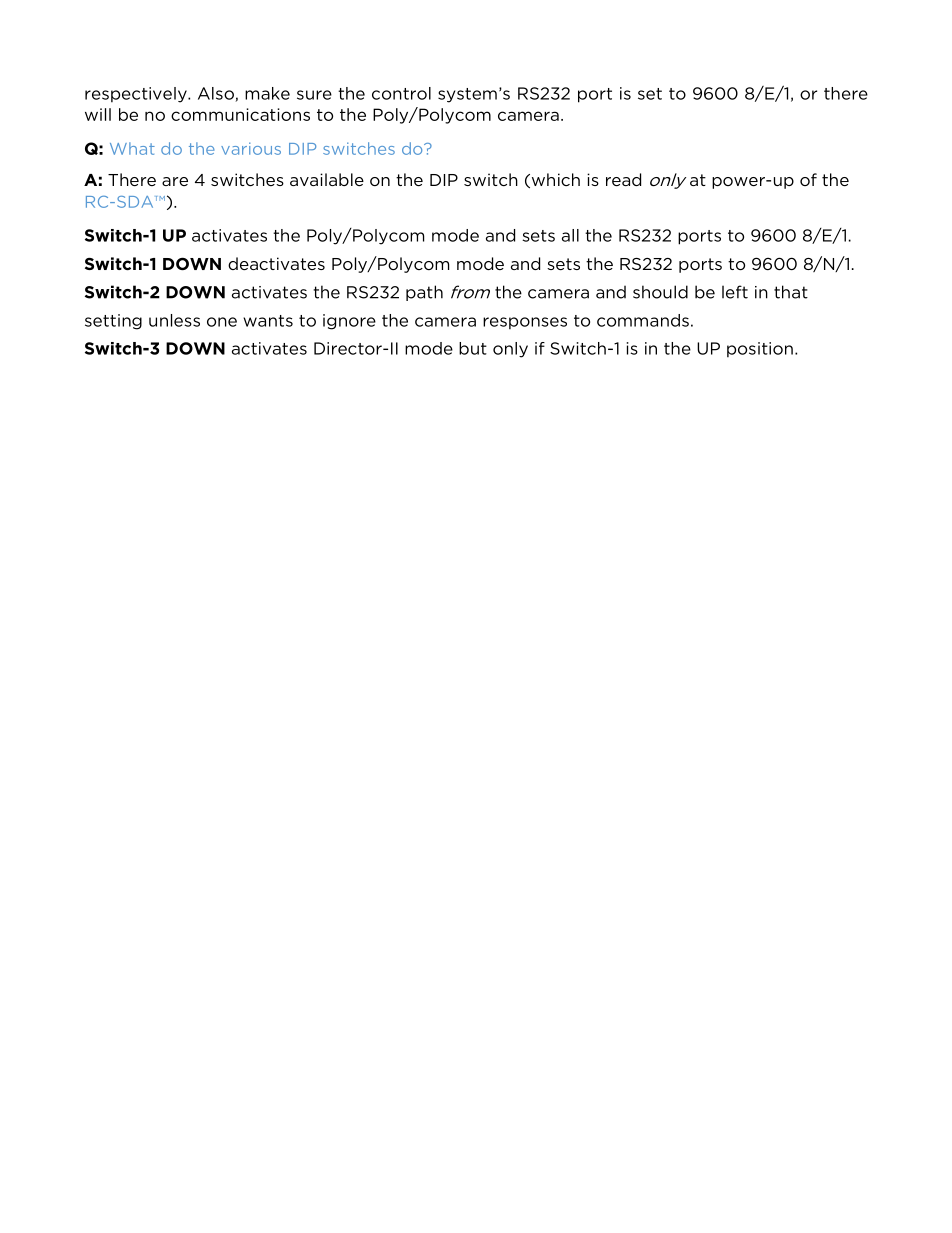 The width and height of the image is (952, 1233). Describe the element at coordinates (314, 95) in the image. I see `sure` at that location.
